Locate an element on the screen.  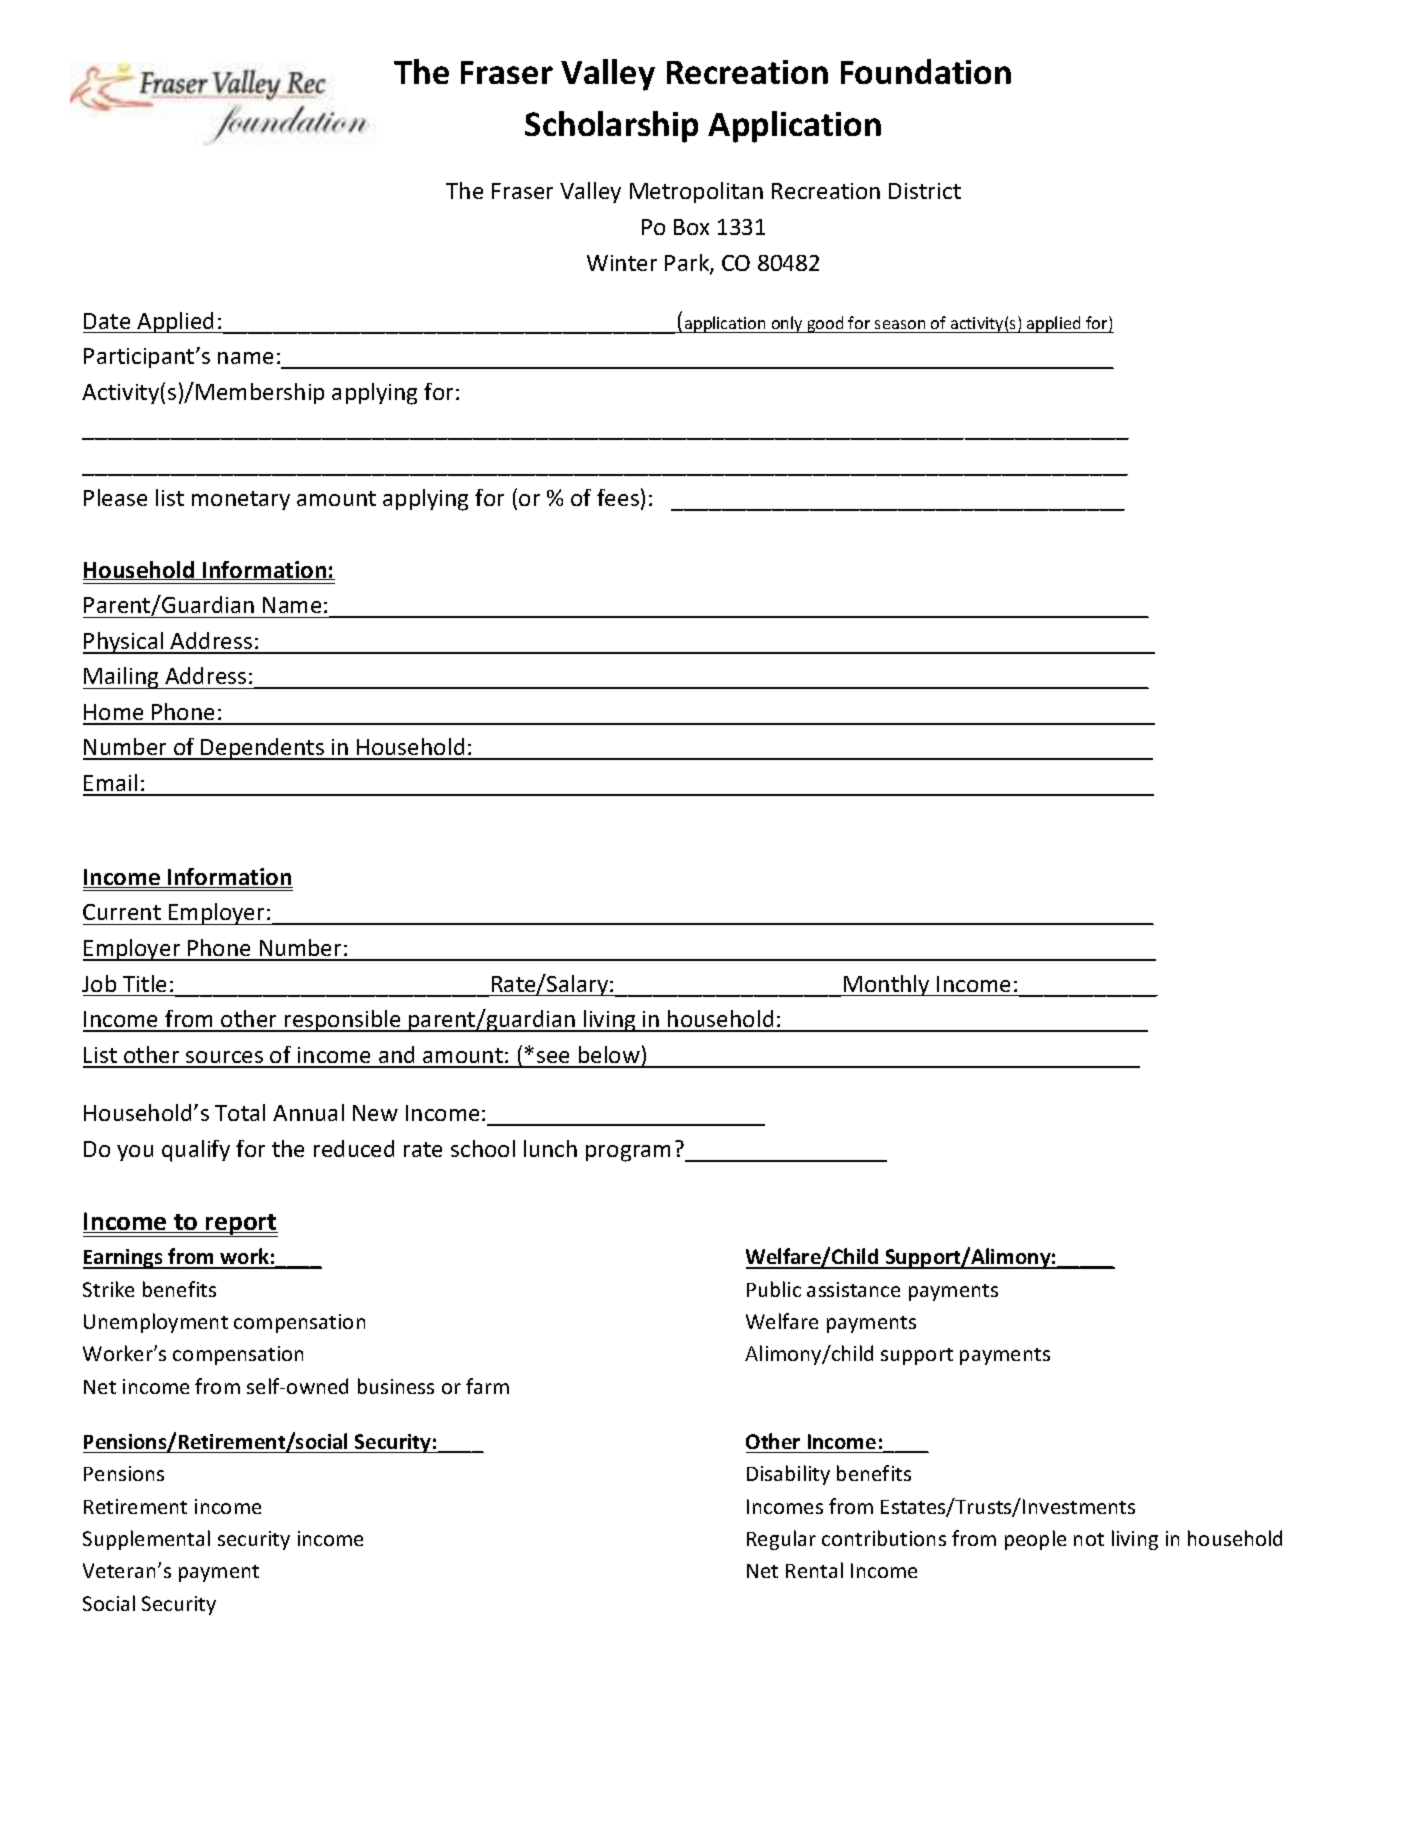
fees is located at coordinates (618, 497).
